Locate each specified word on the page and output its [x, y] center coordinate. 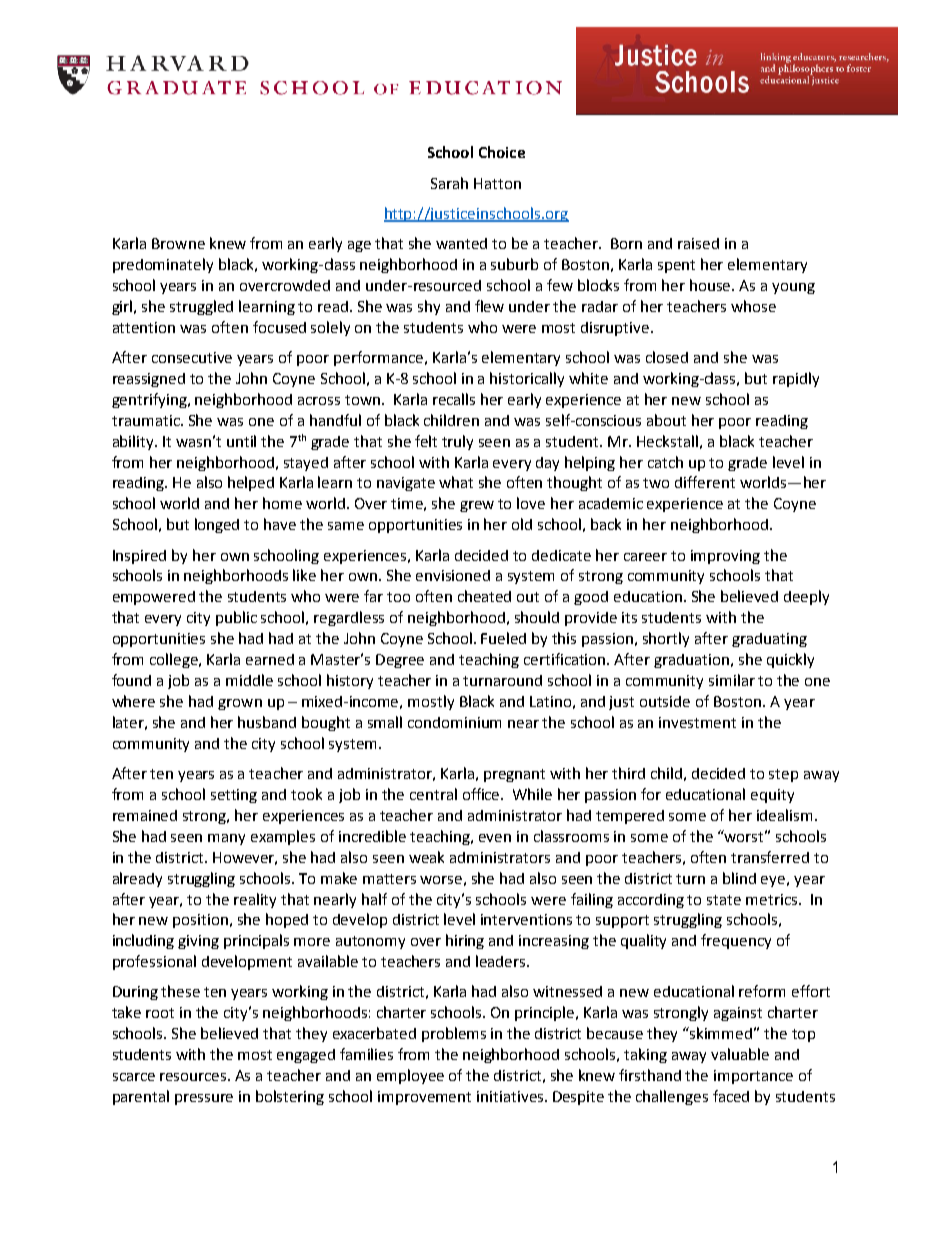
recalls [454, 399]
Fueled [503, 638]
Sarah [449, 183]
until [241, 441]
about [666, 420]
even [495, 838]
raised [698, 243]
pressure [204, 1099]
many [226, 839]
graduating [769, 640]
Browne [178, 243]
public [236, 618]
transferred [770, 857]
